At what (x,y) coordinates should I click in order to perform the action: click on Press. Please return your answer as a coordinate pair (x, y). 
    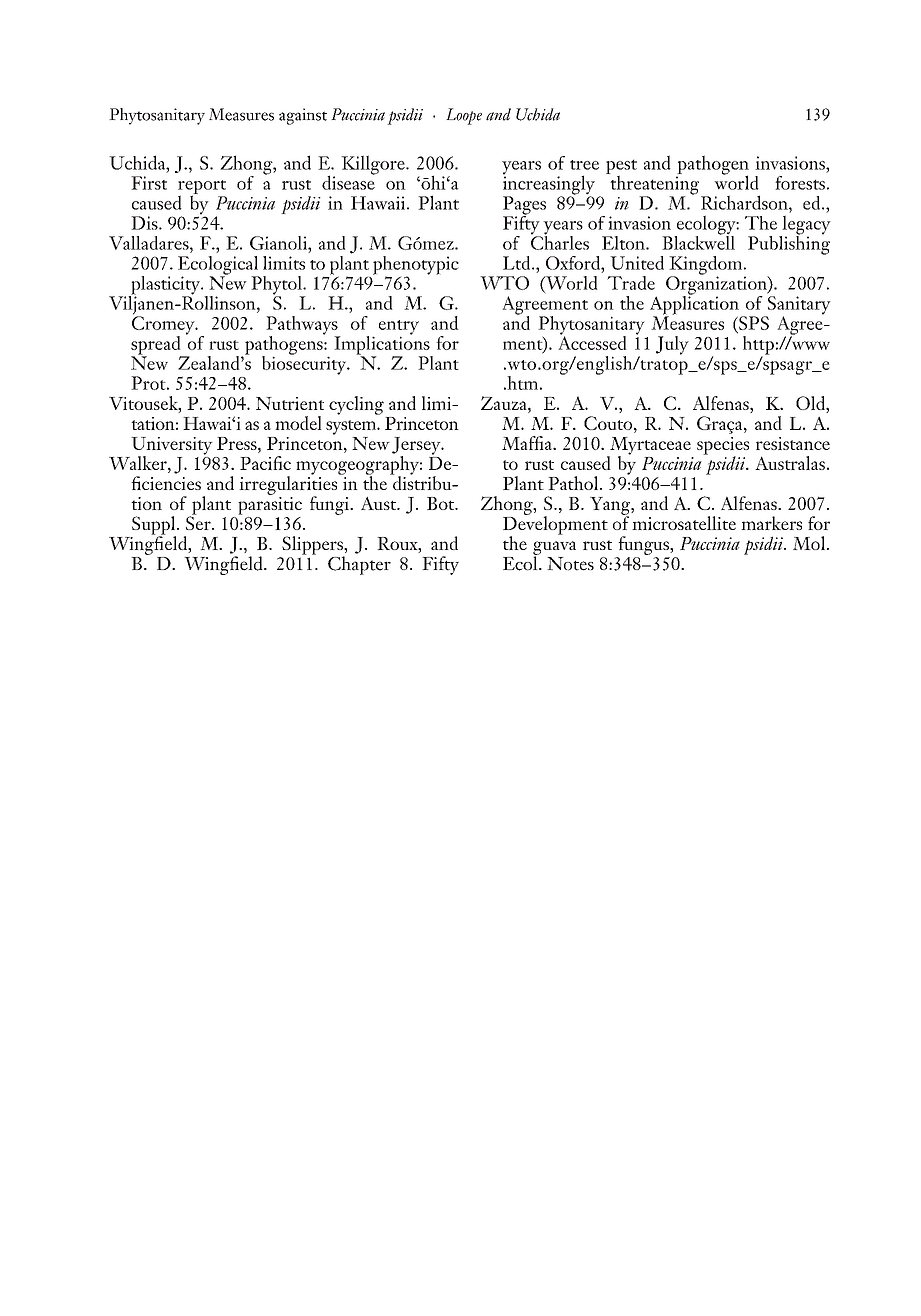
    Looking at the image, I should click on (238, 443).
